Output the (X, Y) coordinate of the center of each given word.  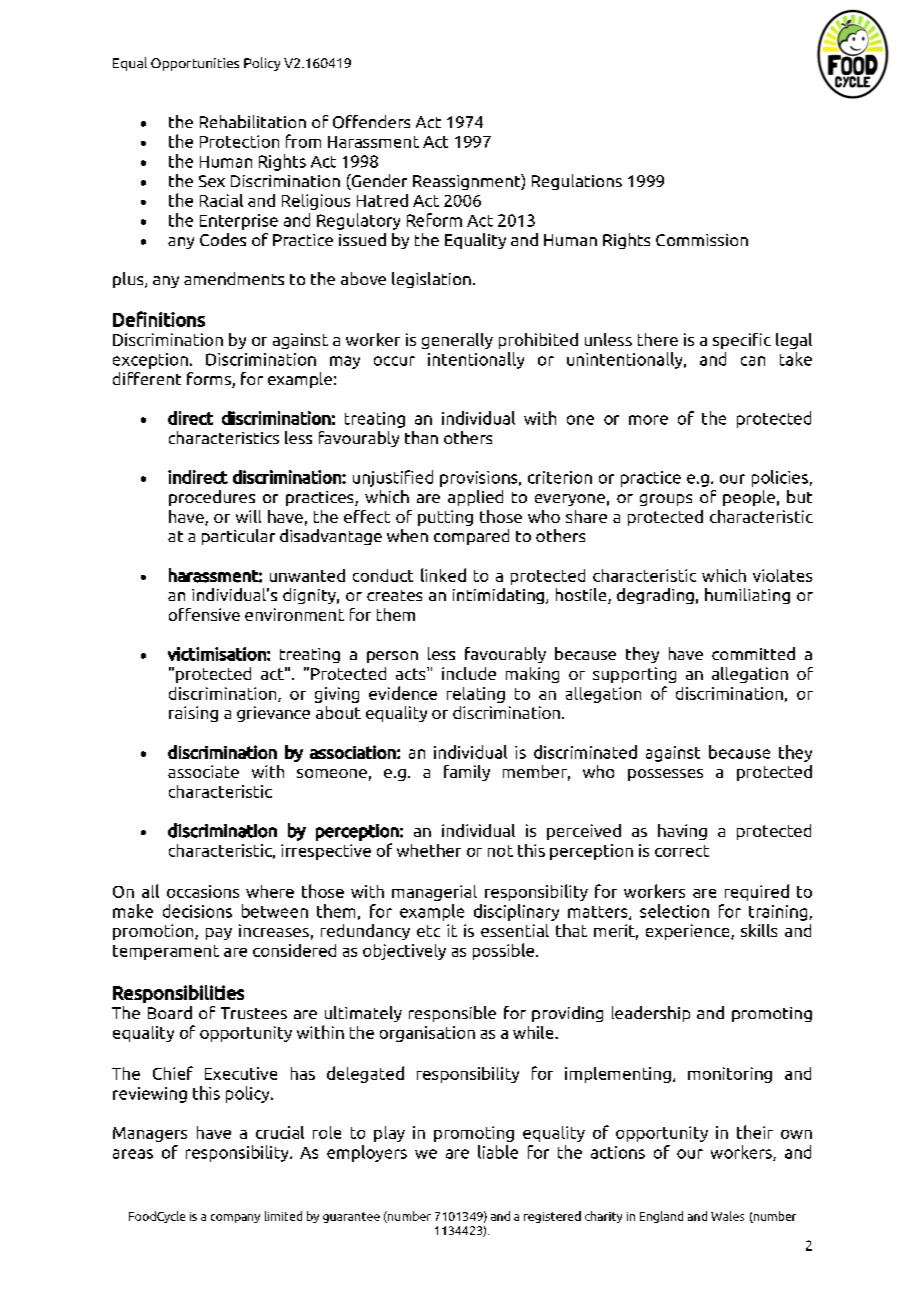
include (469, 673)
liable (498, 1152)
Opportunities (195, 64)
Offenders (371, 122)
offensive (204, 614)
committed (753, 653)
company (235, 1218)
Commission (702, 240)
